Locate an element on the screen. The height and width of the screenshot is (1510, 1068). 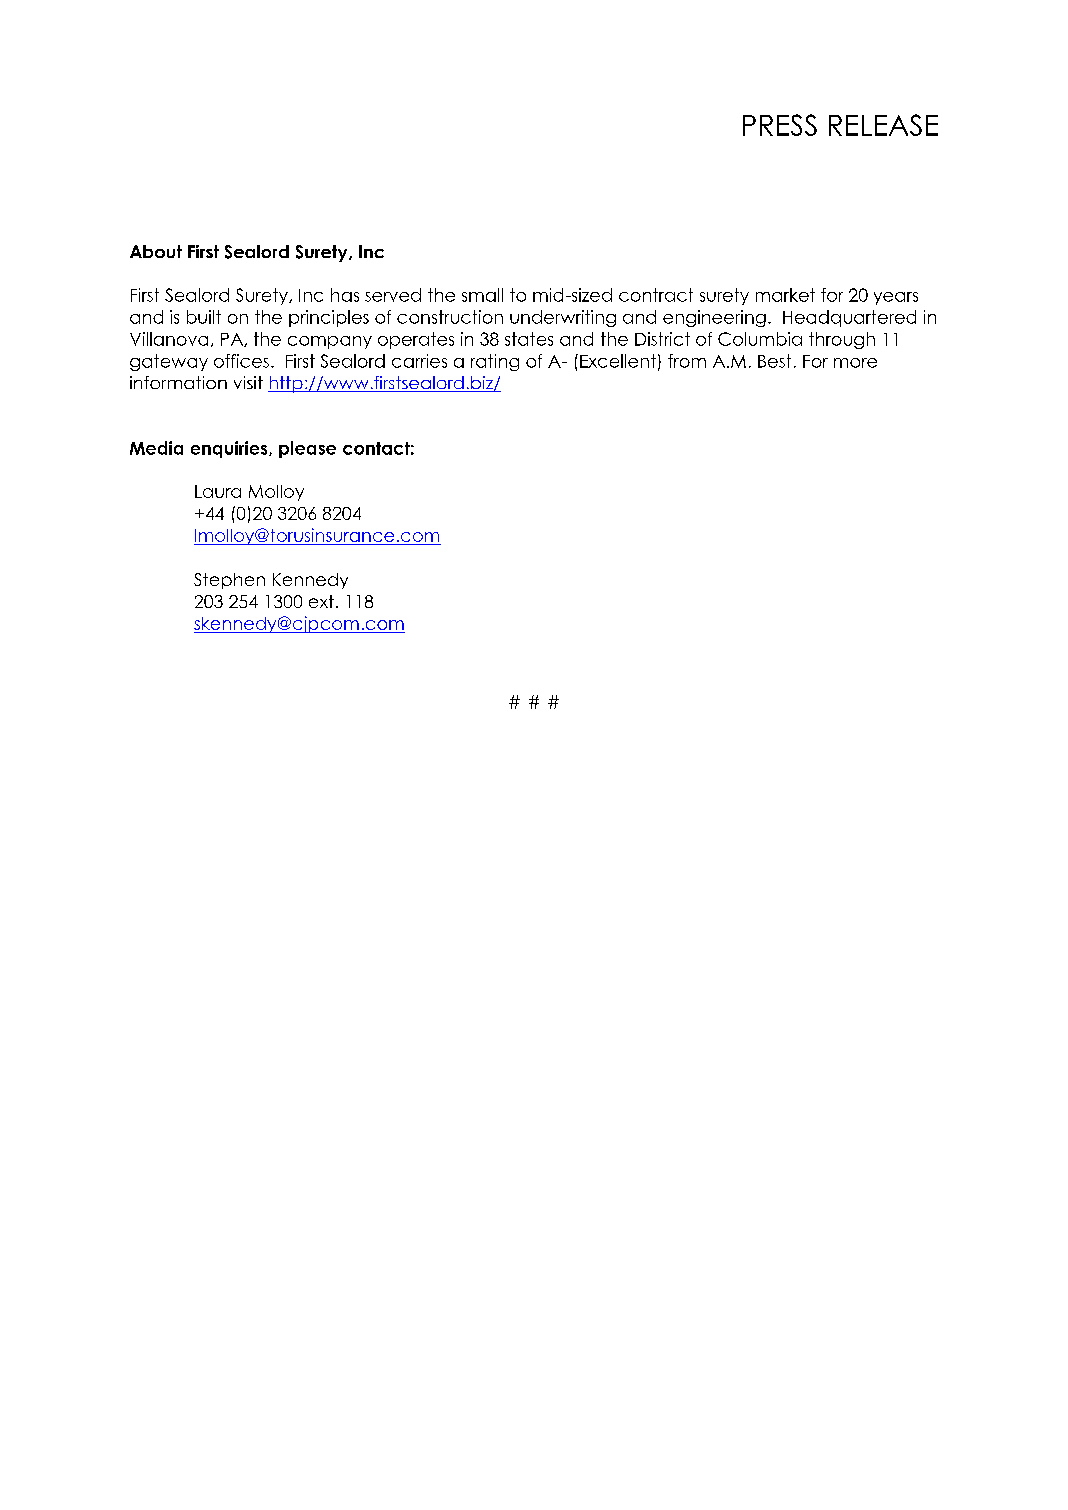
About is located at coordinates (156, 251).
